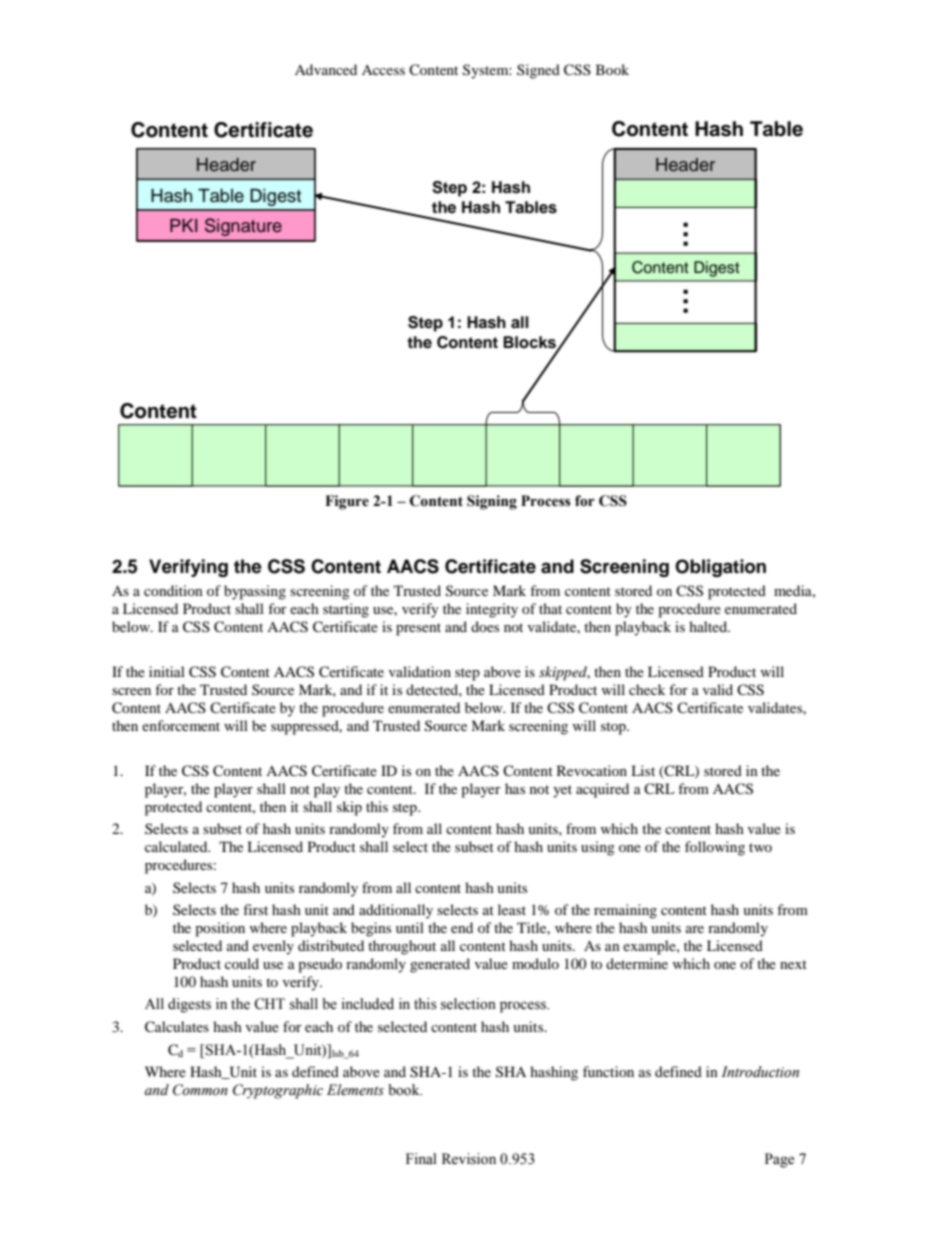 Image resolution: width=952 pixels, height=1233 pixels. Describe the element at coordinates (530, 343) in the screenshot. I see `Blocks` at that location.
